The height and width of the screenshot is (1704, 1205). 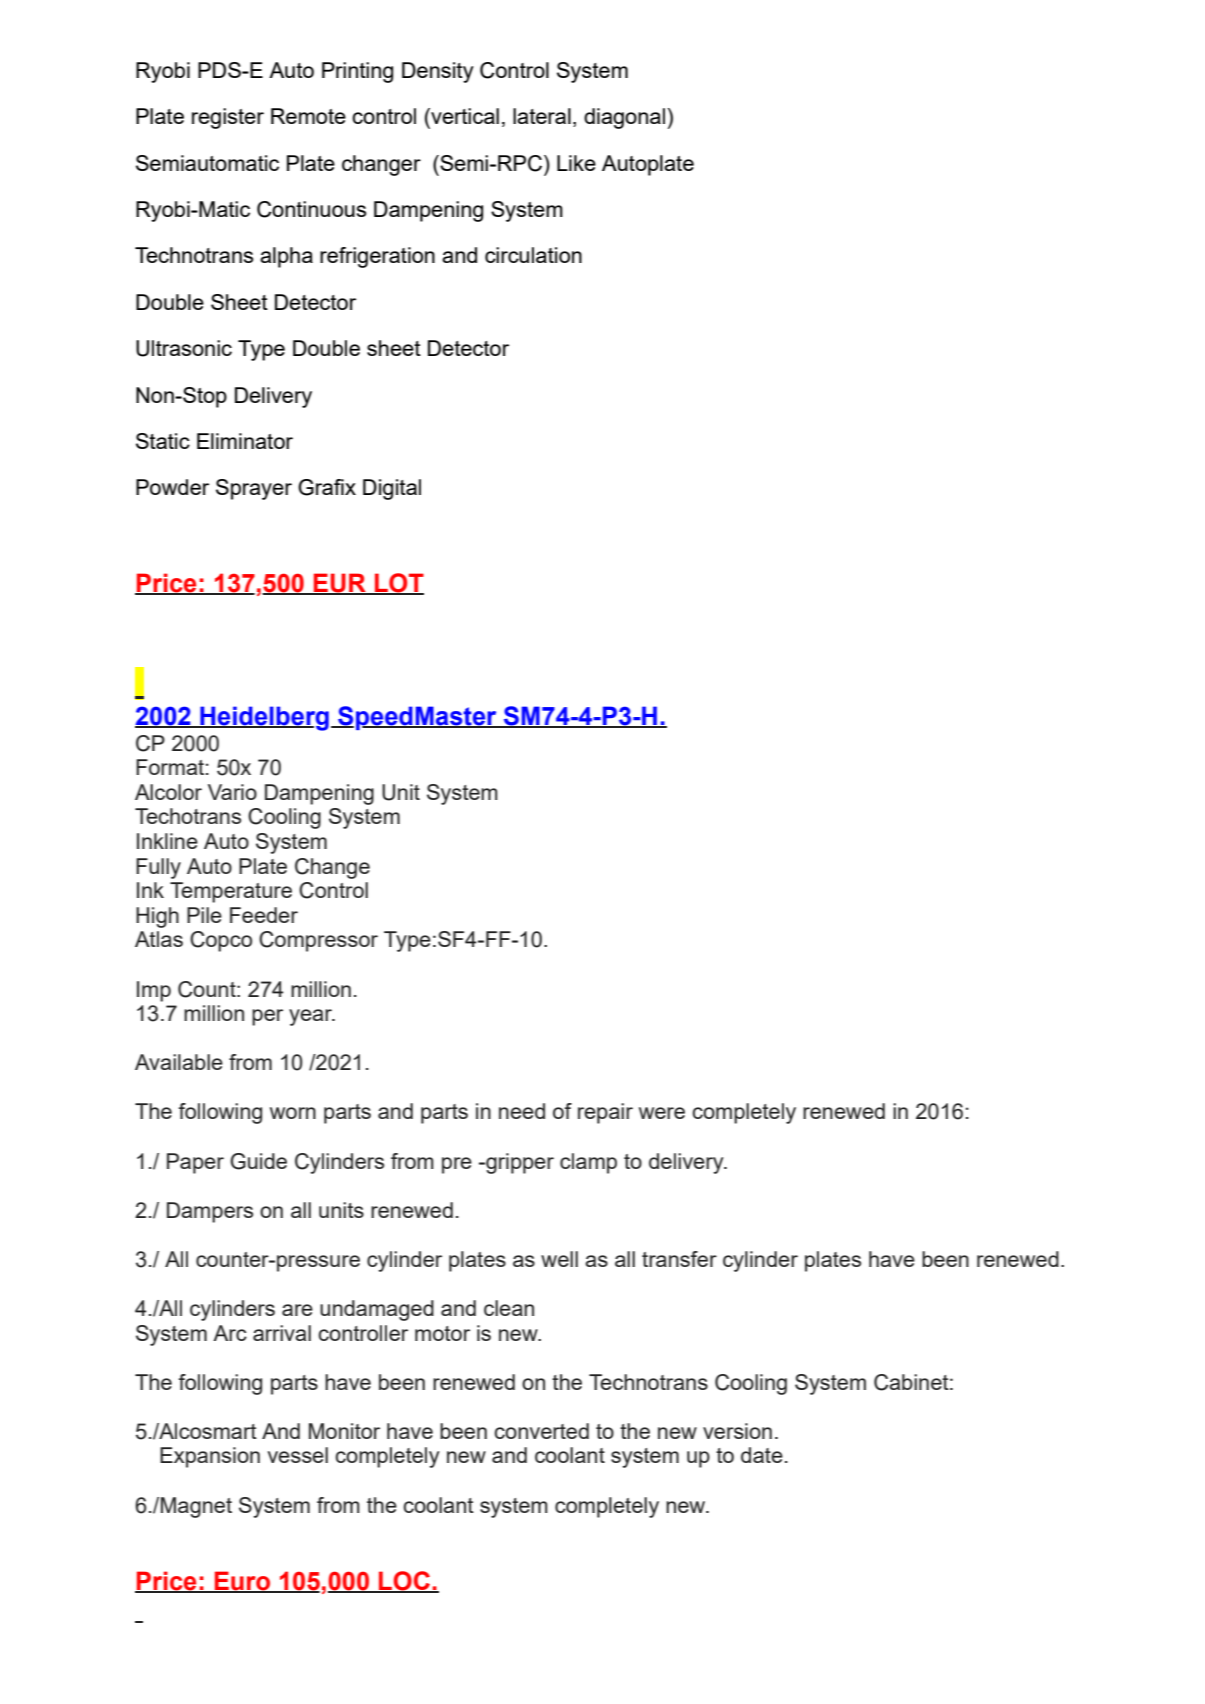 I want to click on LOT, so click(x=398, y=584).
